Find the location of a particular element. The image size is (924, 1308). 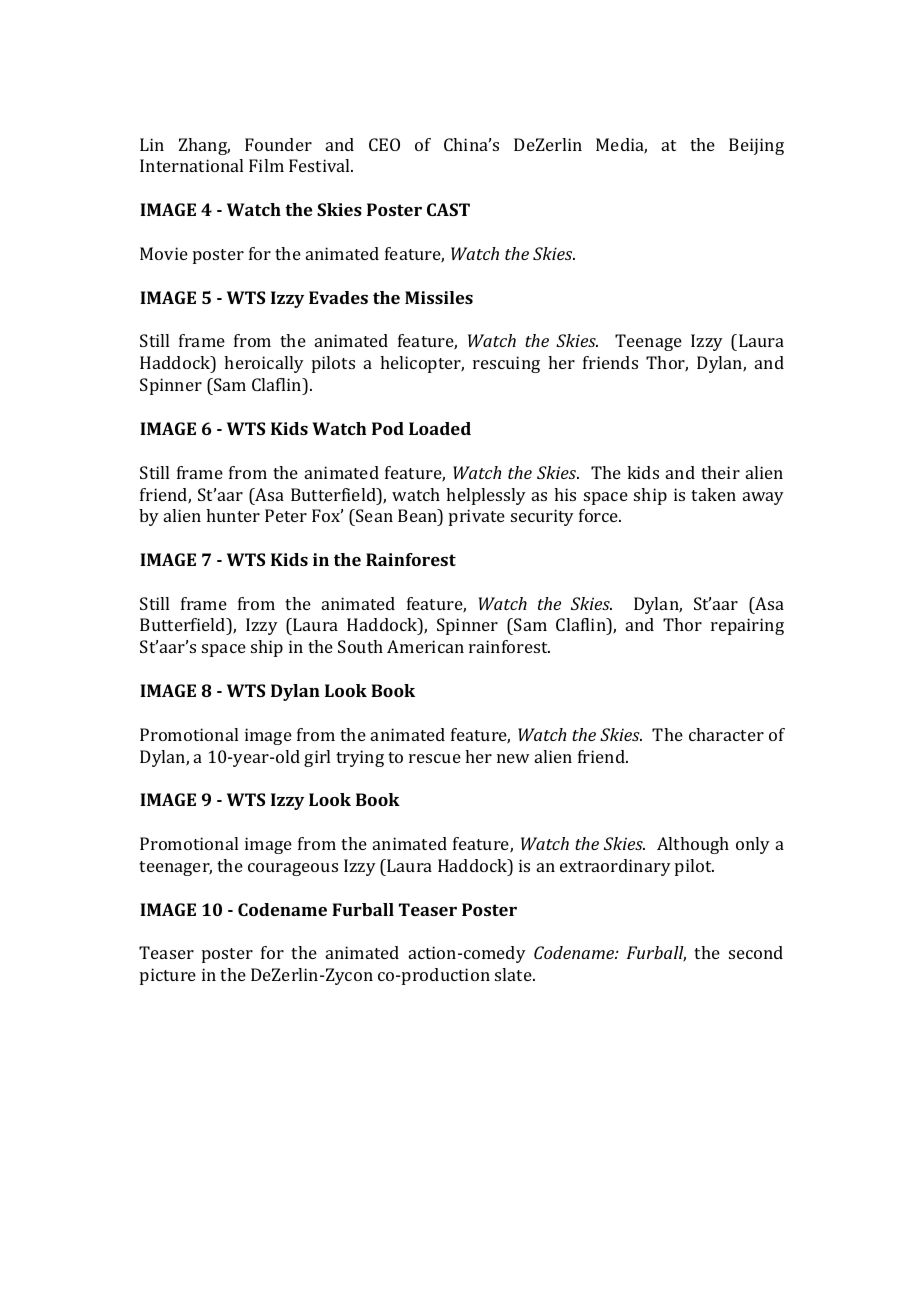

CAST is located at coordinates (448, 209).
